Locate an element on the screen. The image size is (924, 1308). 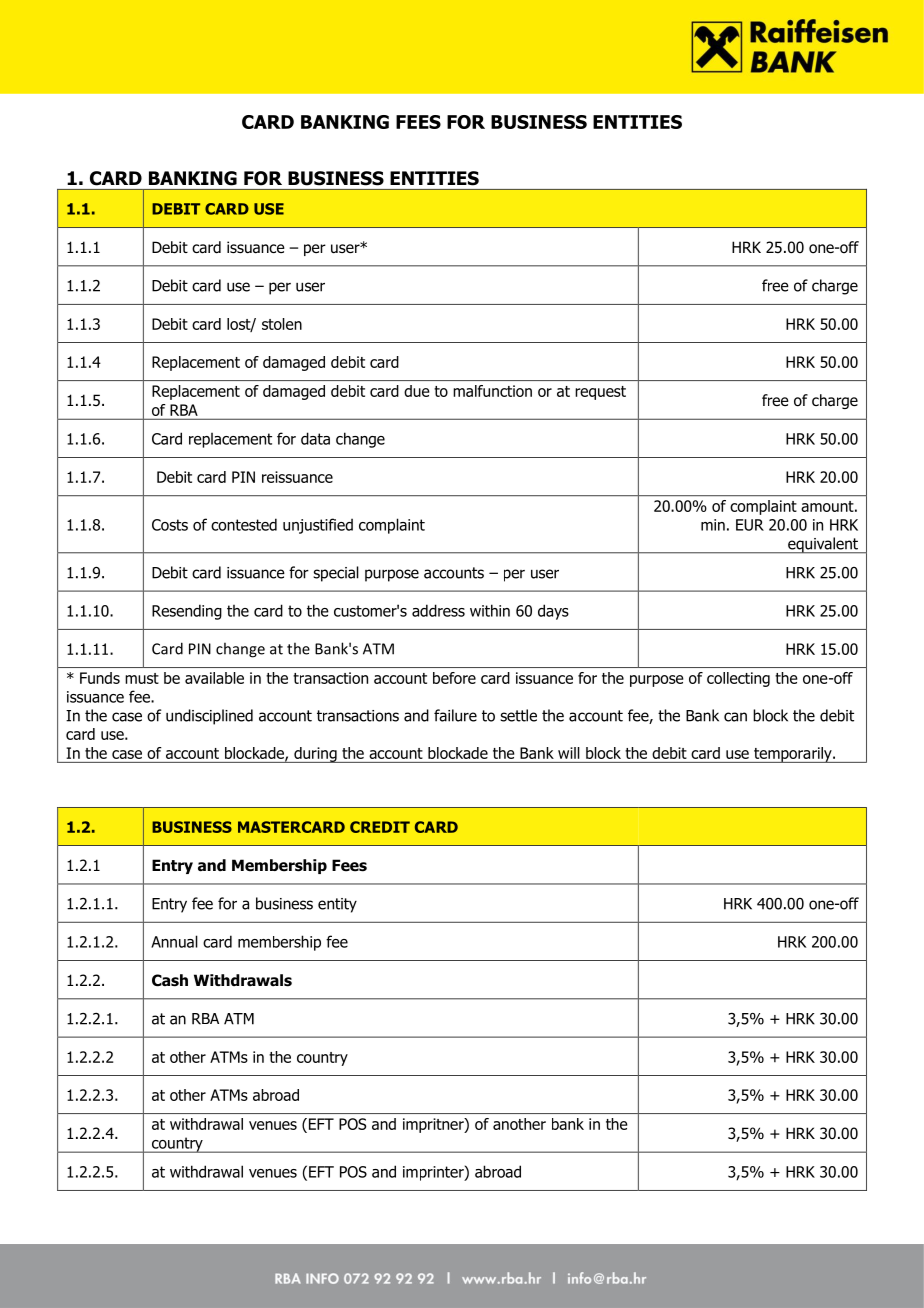
request is located at coordinates (600, 393).
